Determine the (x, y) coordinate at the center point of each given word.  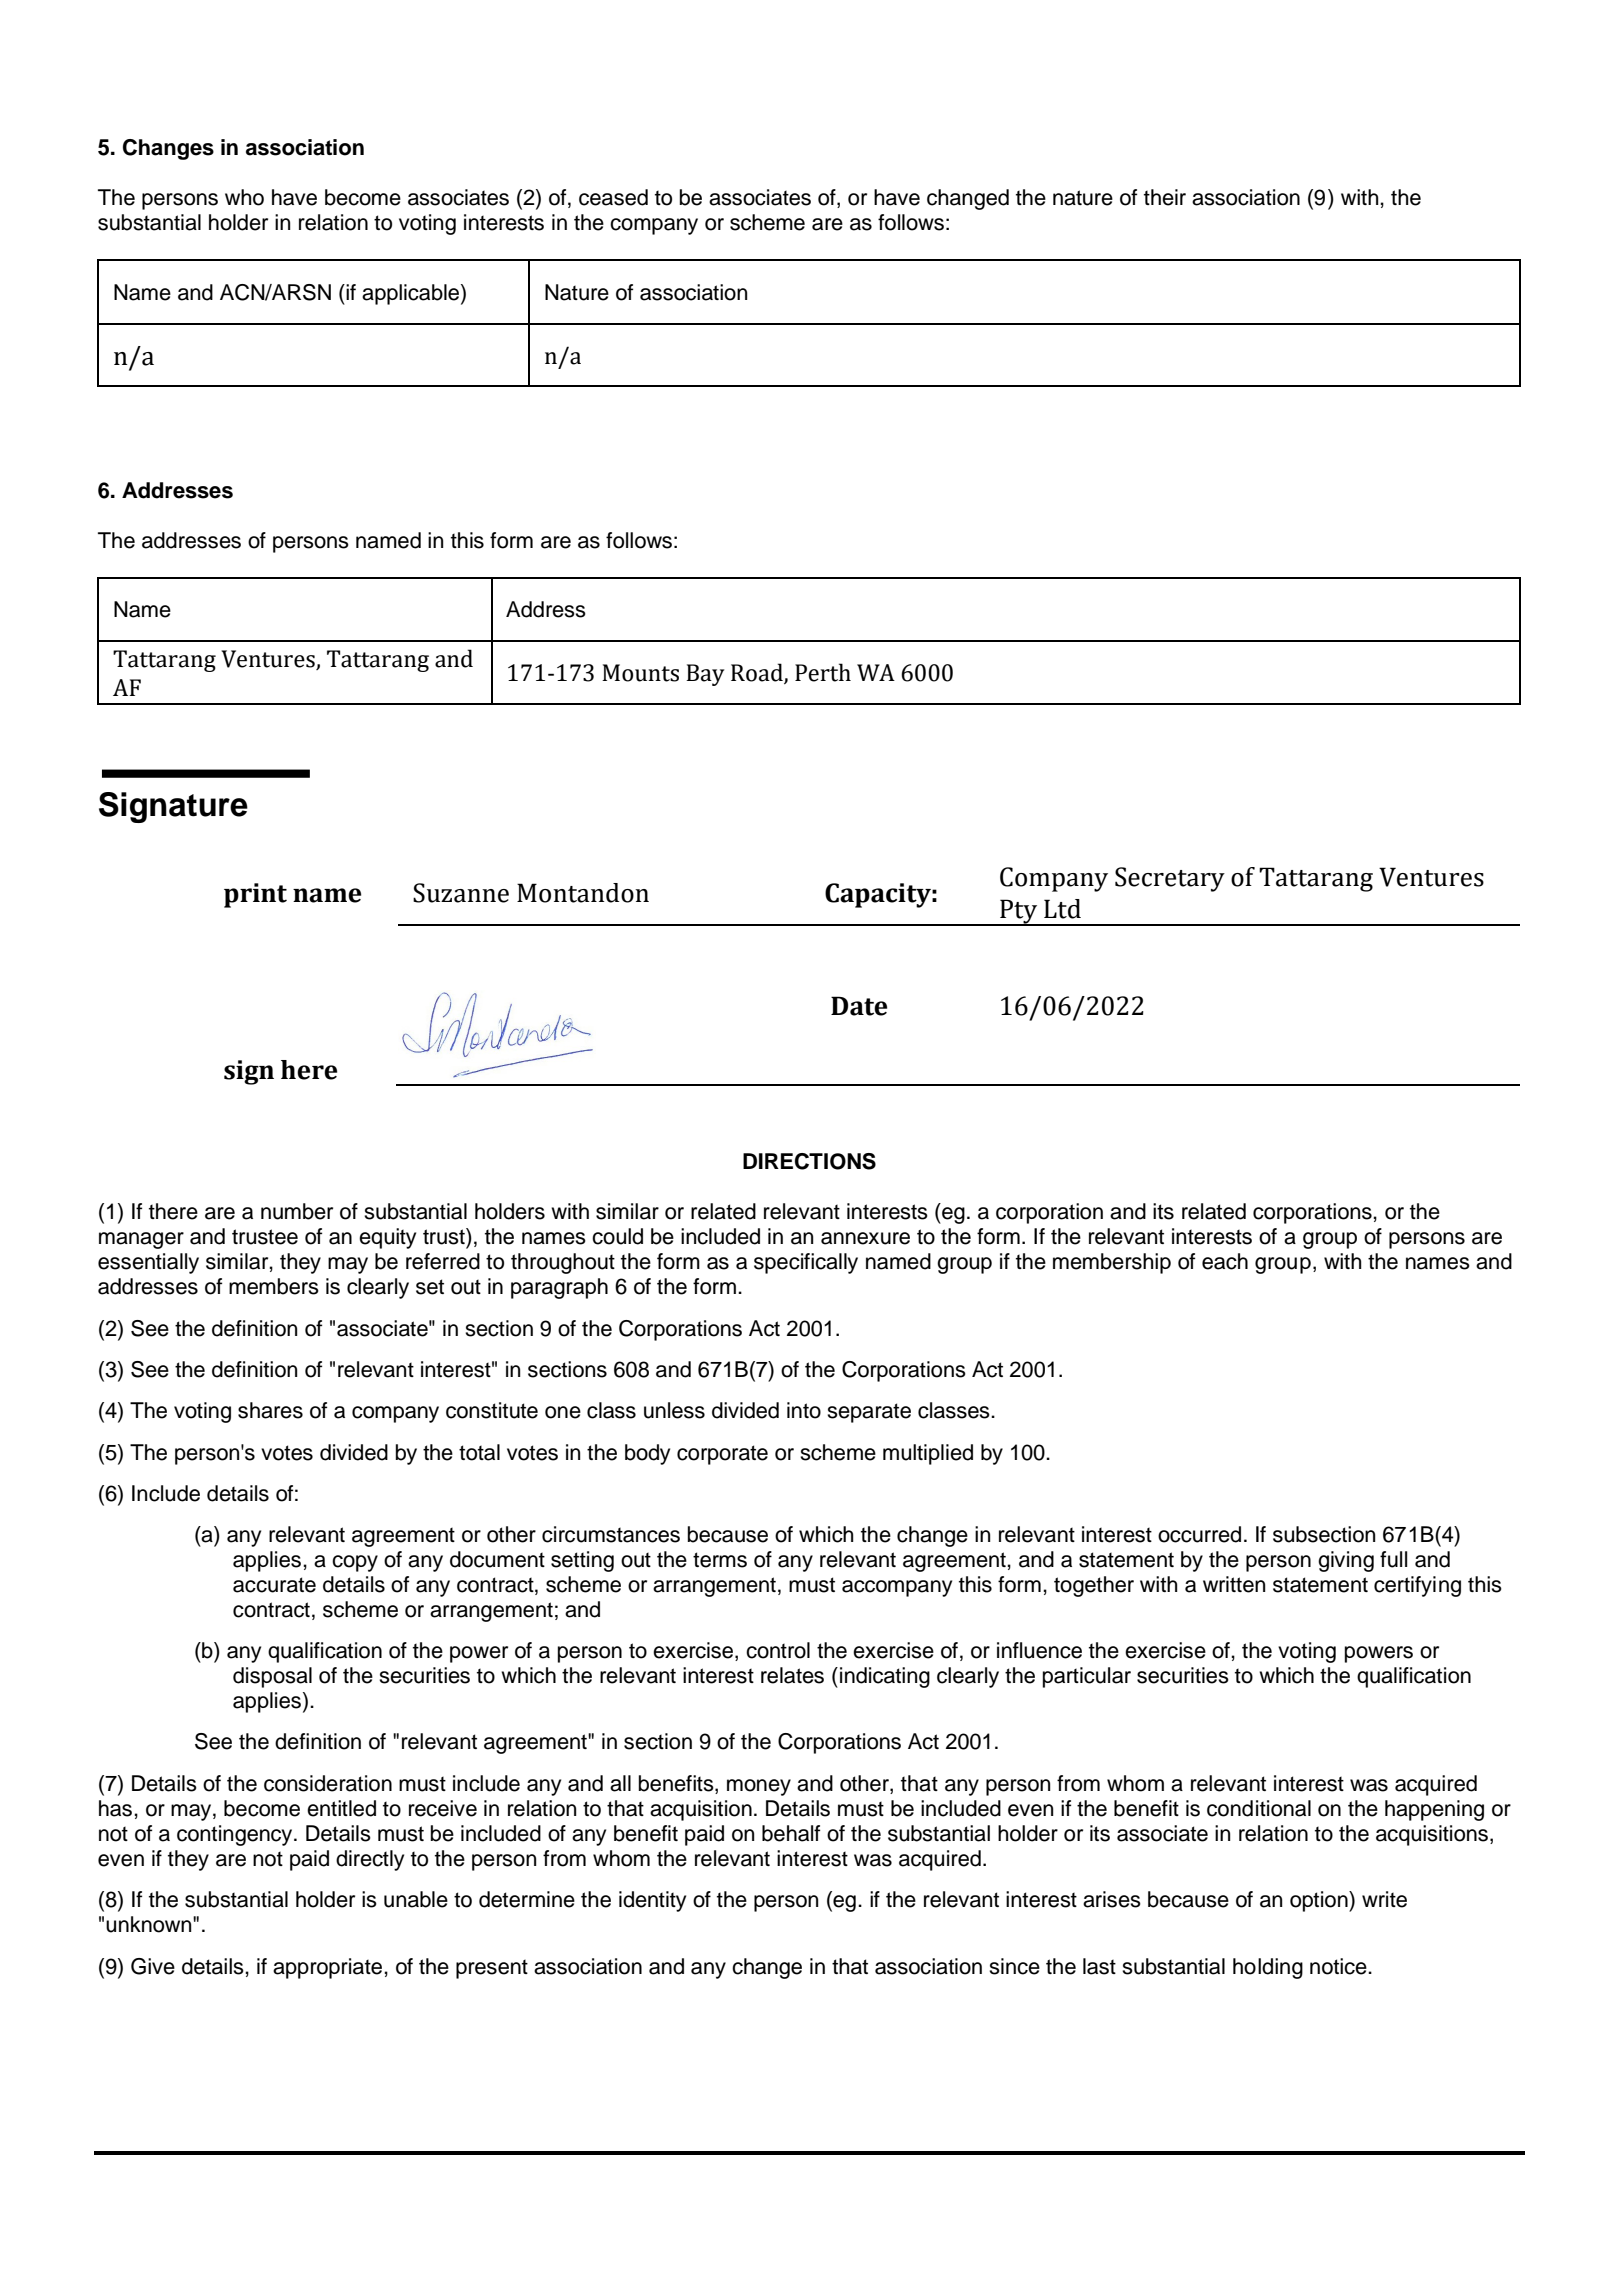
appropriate (329, 1968)
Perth (823, 672)
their (1165, 197)
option (1320, 1901)
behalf (791, 1833)
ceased (613, 197)
